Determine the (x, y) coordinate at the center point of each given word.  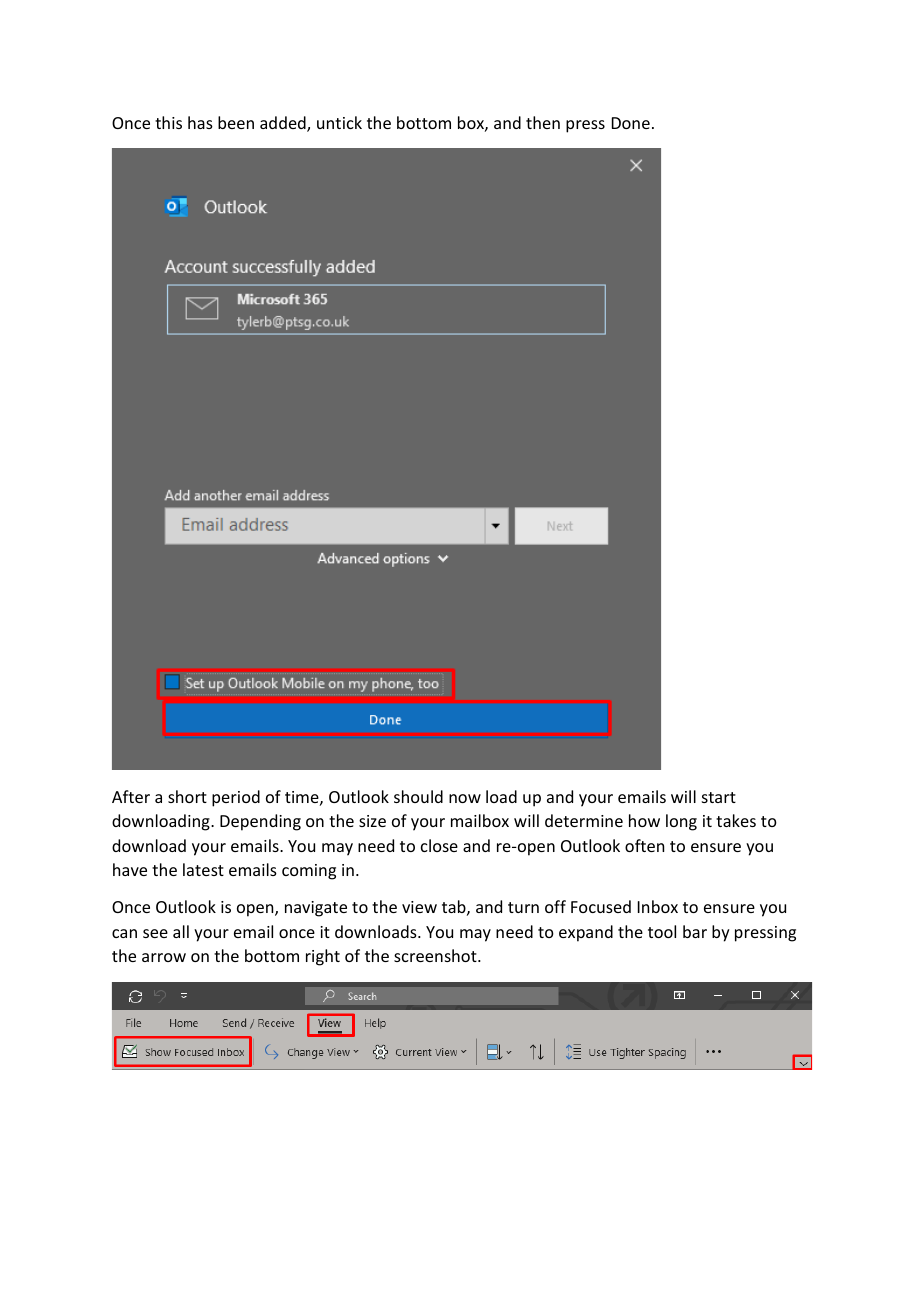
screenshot (436, 955)
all (181, 931)
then (543, 122)
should (418, 796)
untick (339, 122)
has (200, 122)
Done (631, 123)
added (284, 124)
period (236, 798)
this (168, 122)
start (719, 797)
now (465, 798)
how (644, 820)
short (187, 796)
